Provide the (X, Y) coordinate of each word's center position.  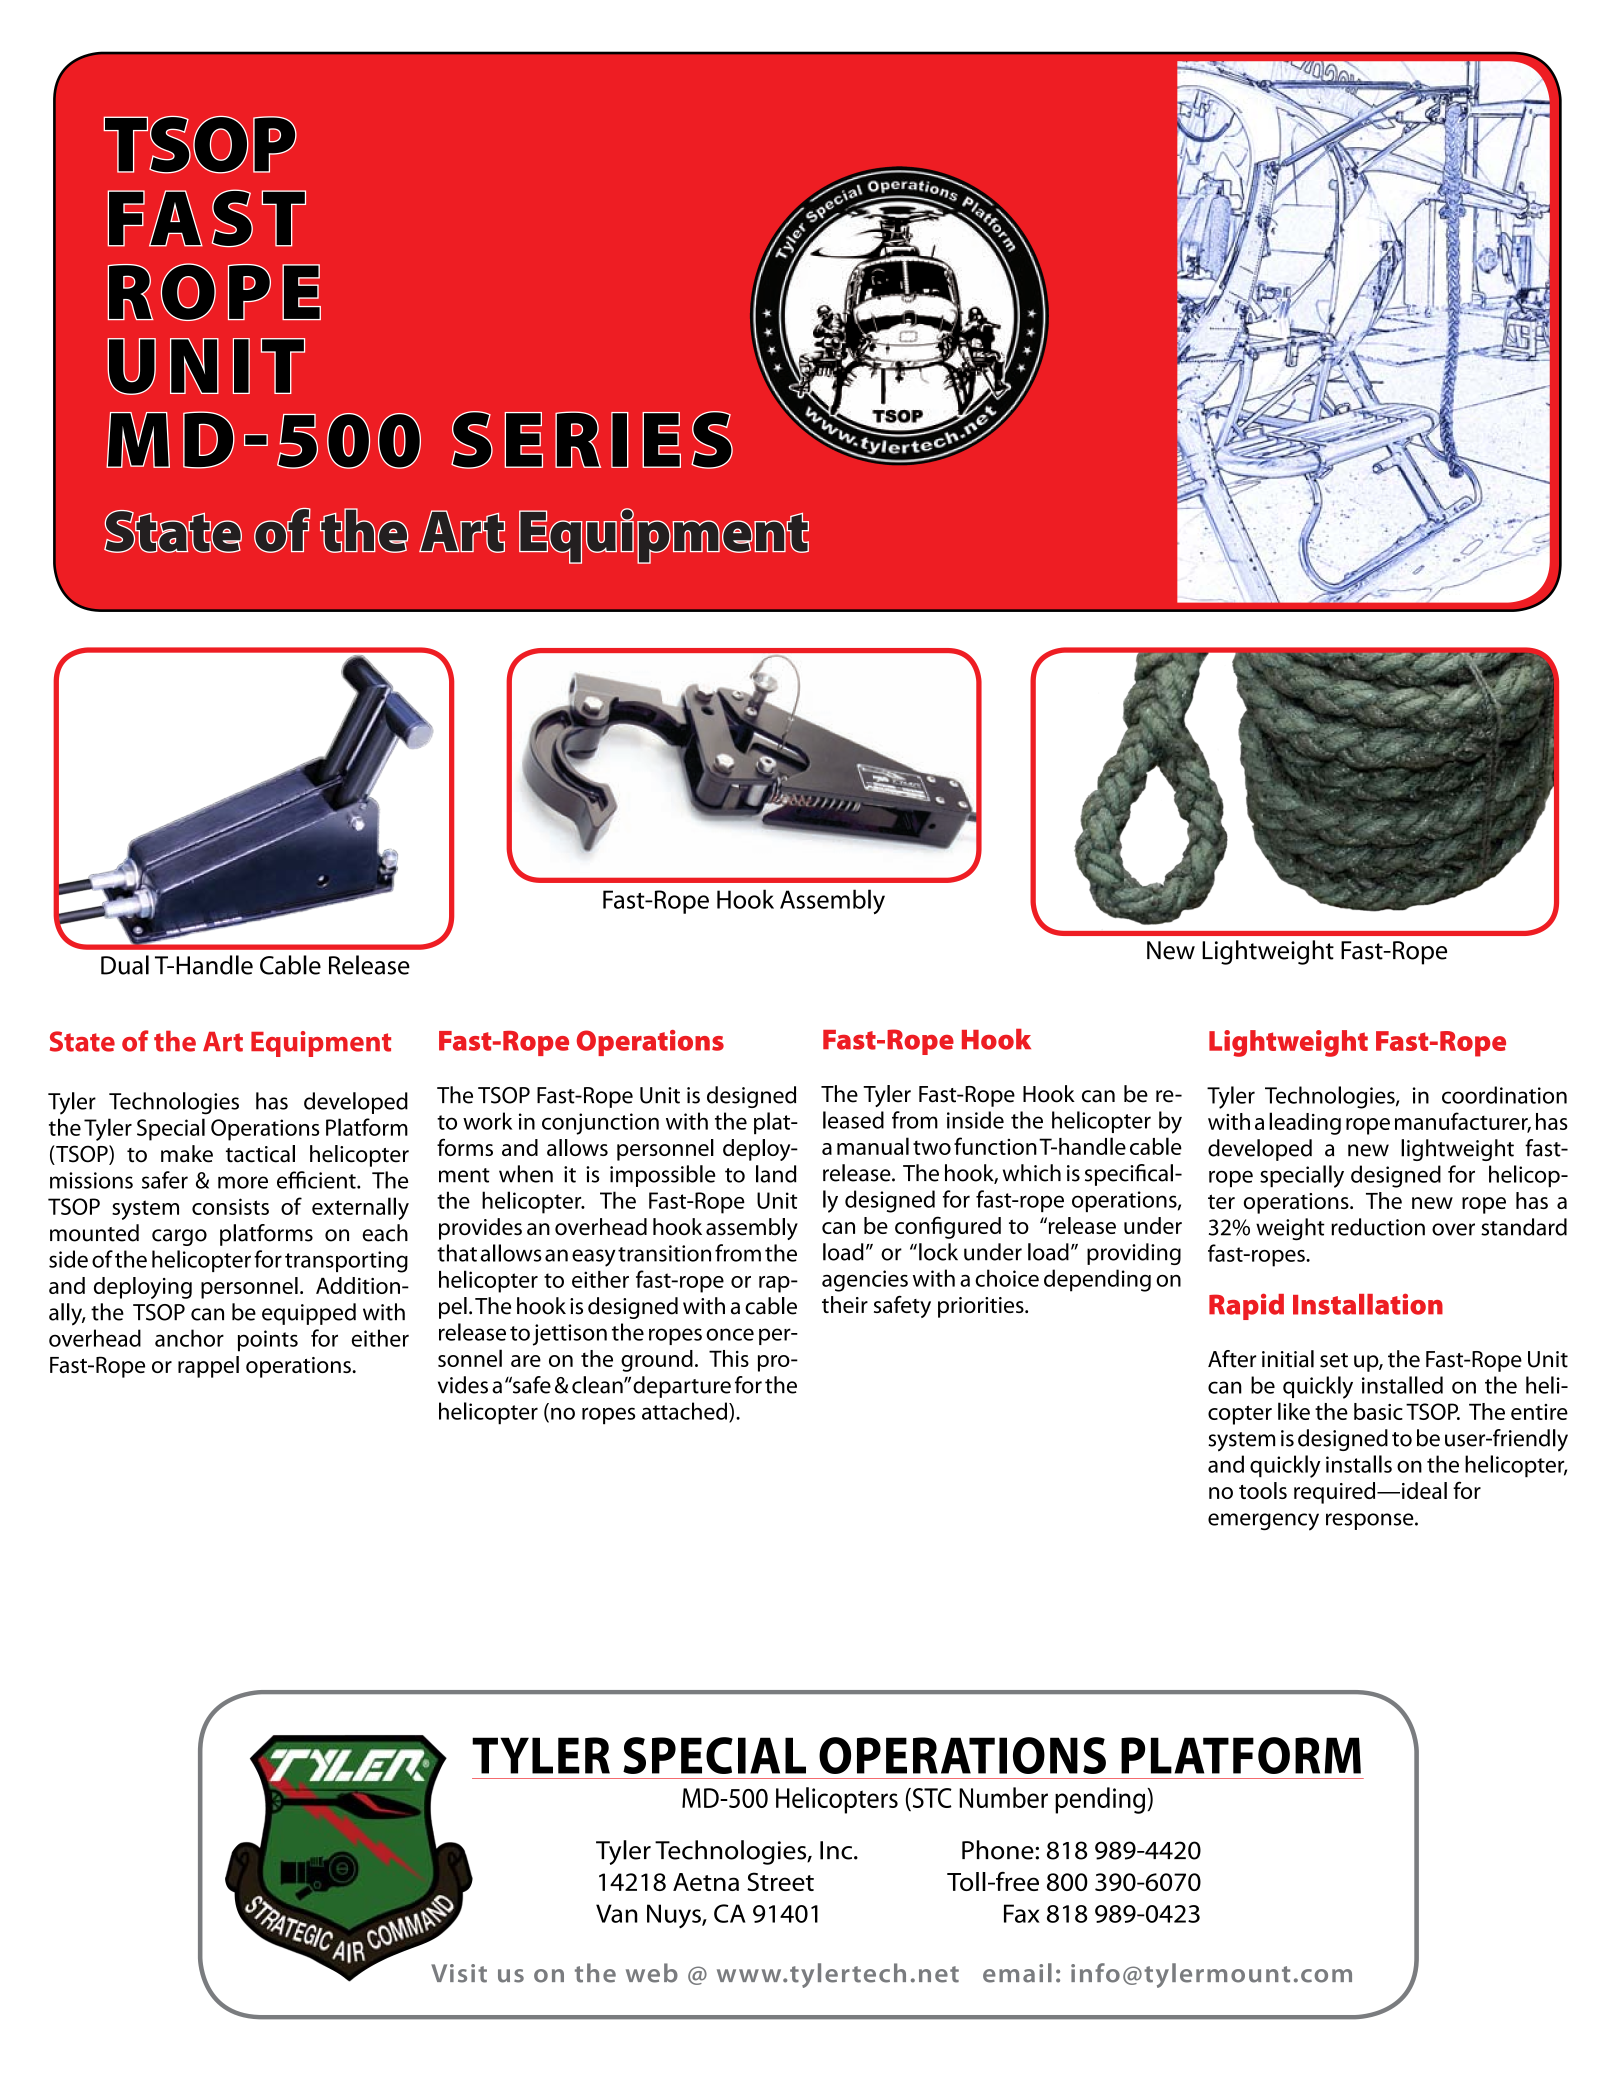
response (1371, 1521)
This (729, 1358)
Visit (459, 1973)
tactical (260, 1154)
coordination (1504, 1095)
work (487, 1121)
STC (931, 1798)
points (268, 1341)
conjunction (600, 1124)
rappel (208, 1367)
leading (1305, 1123)
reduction (1378, 1227)
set (1334, 1360)
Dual (125, 965)
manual (873, 1146)
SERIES (592, 440)
